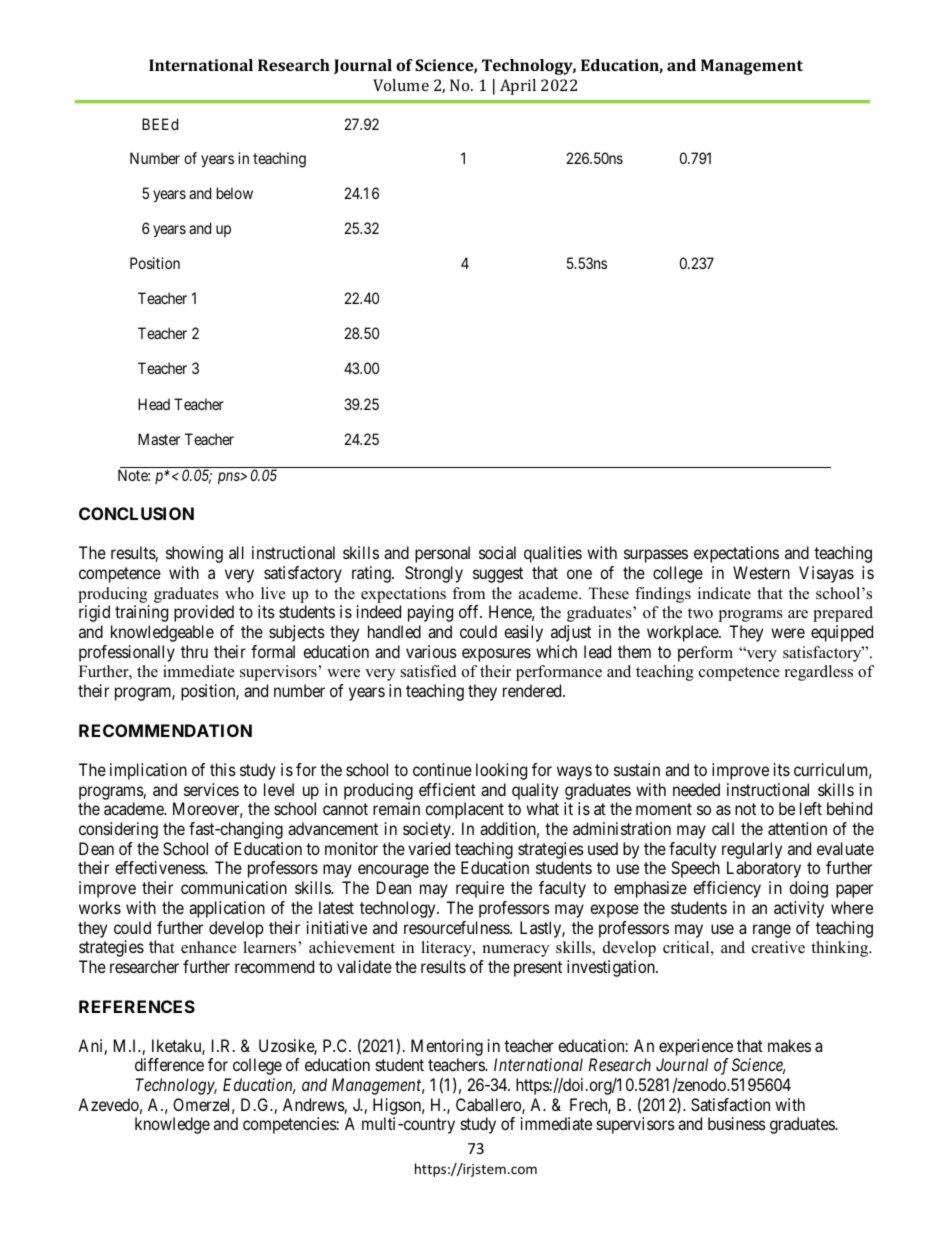  What do you see at coordinates (154, 404) in the screenshot?
I see `Head` at bounding box center [154, 404].
